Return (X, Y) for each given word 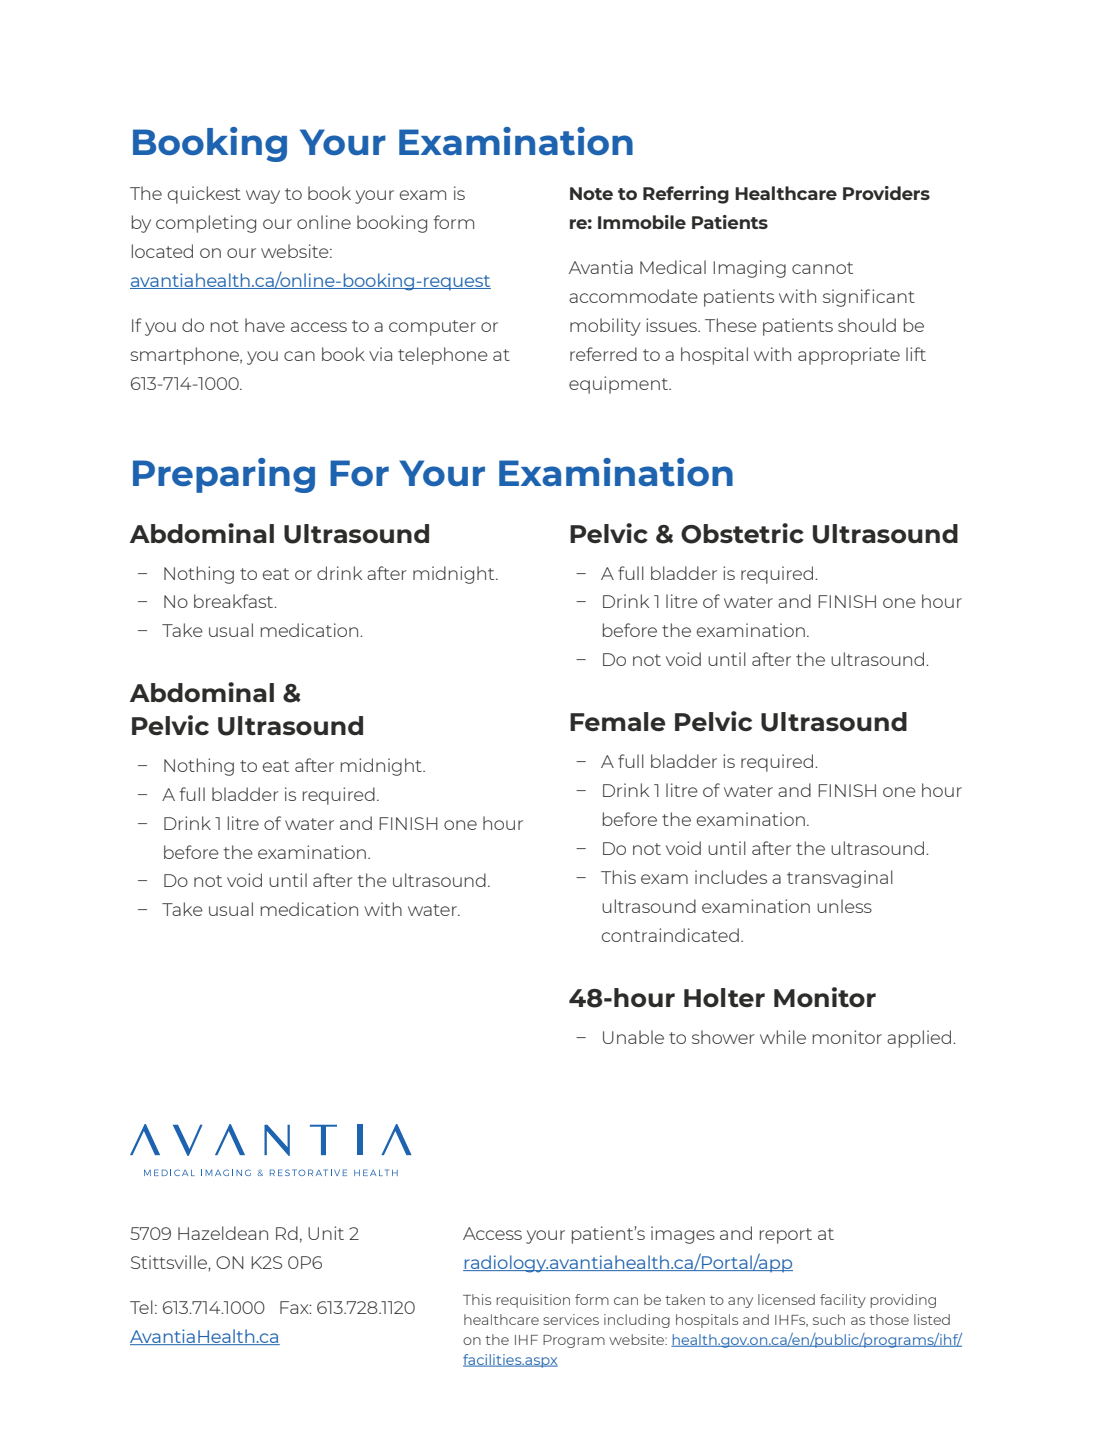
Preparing (224, 475)
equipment (619, 385)
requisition (533, 1301)
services (571, 1319)
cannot (822, 268)
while (783, 1037)
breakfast (235, 601)
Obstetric (742, 533)
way (263, 197)
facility (843, 1301)
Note (591, 193)
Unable (633, 1037)
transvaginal (840, 879)
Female (618, 721)
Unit (326, 1233)
